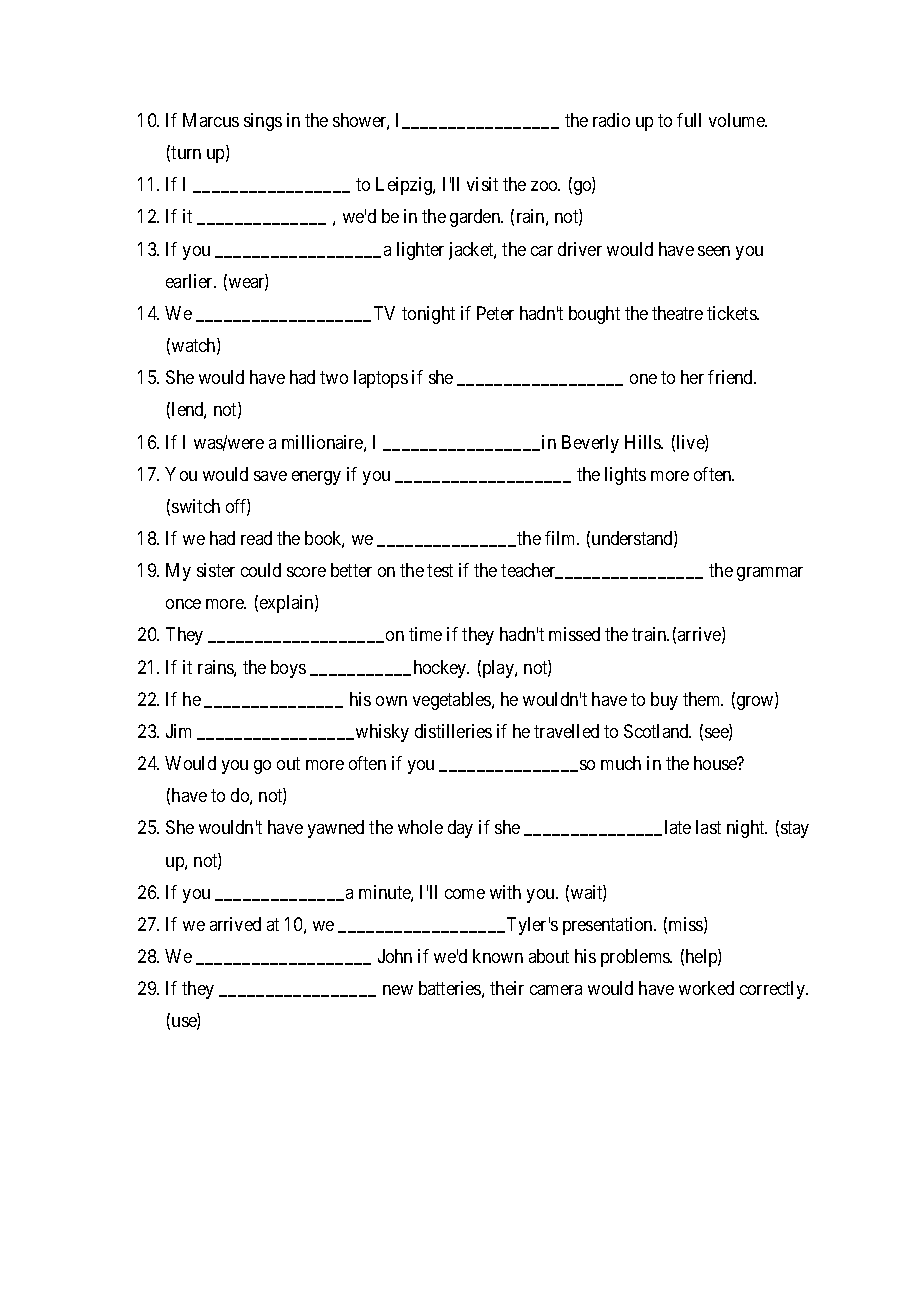 The image size is (924, 1308). What do you see at coordinates (395, 956) in the page?
I see `John` at bounding box center [395, 956].
